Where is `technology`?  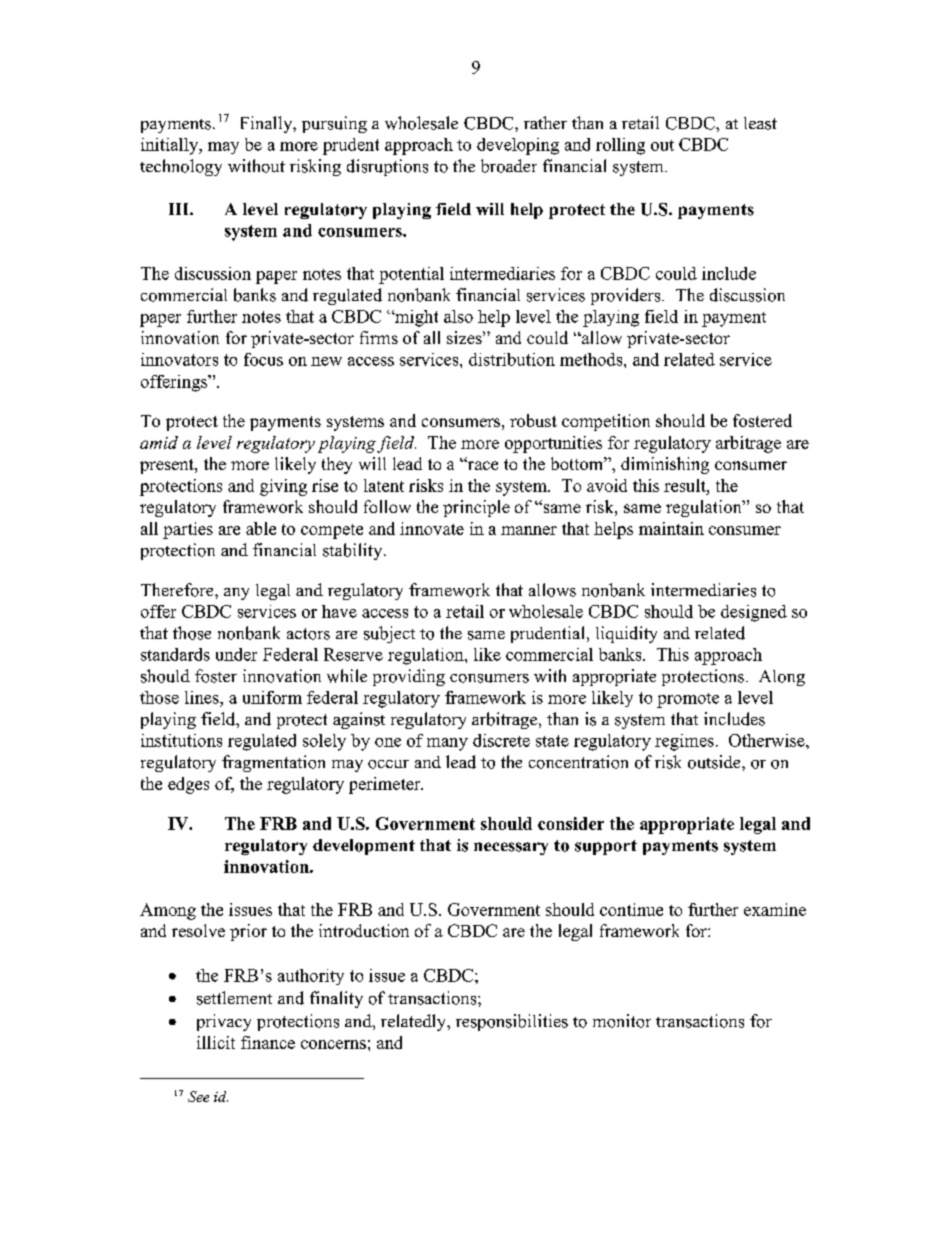 technology is located at coordinates (181, 167).
